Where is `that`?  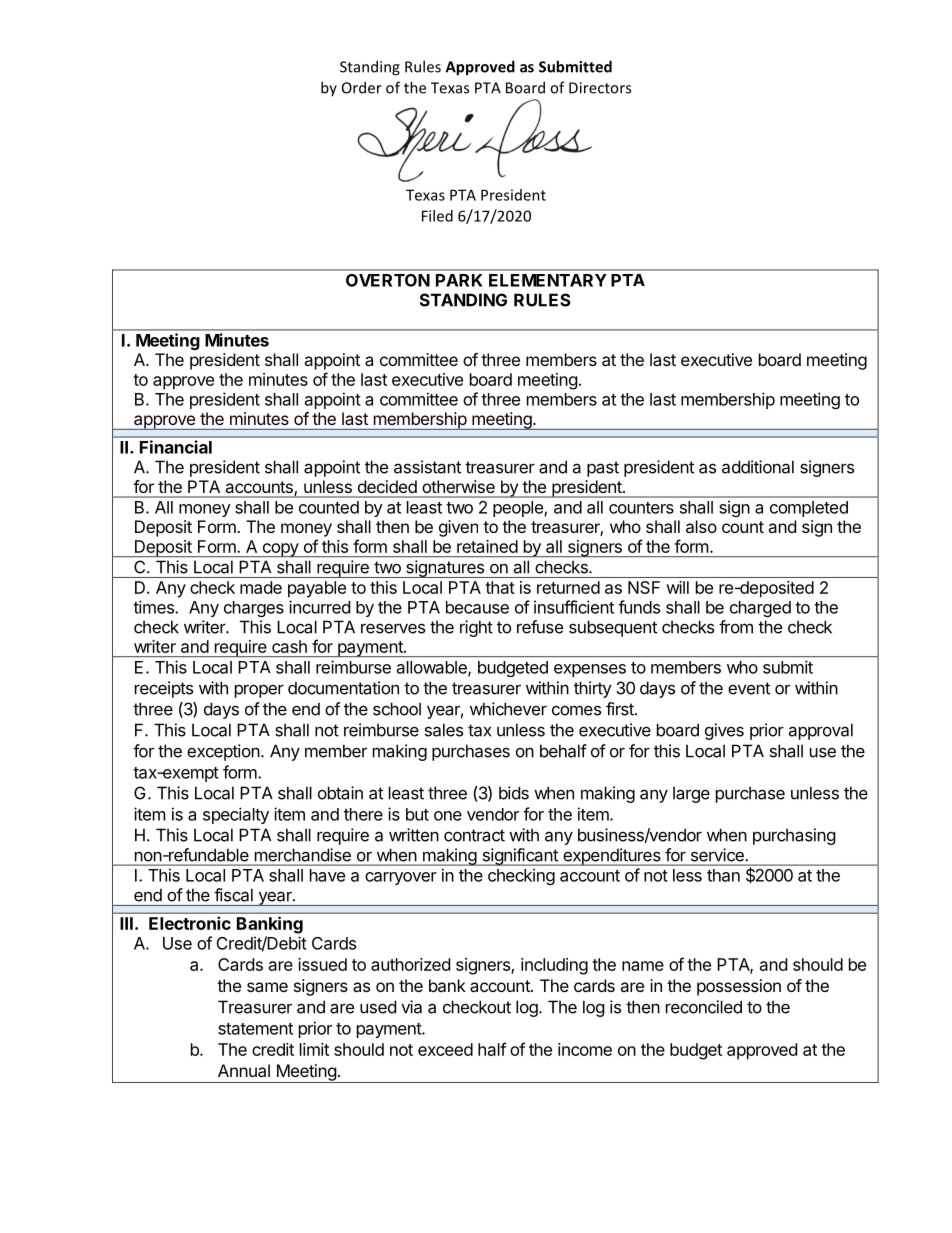
that is located at coordinates (500, 587).
